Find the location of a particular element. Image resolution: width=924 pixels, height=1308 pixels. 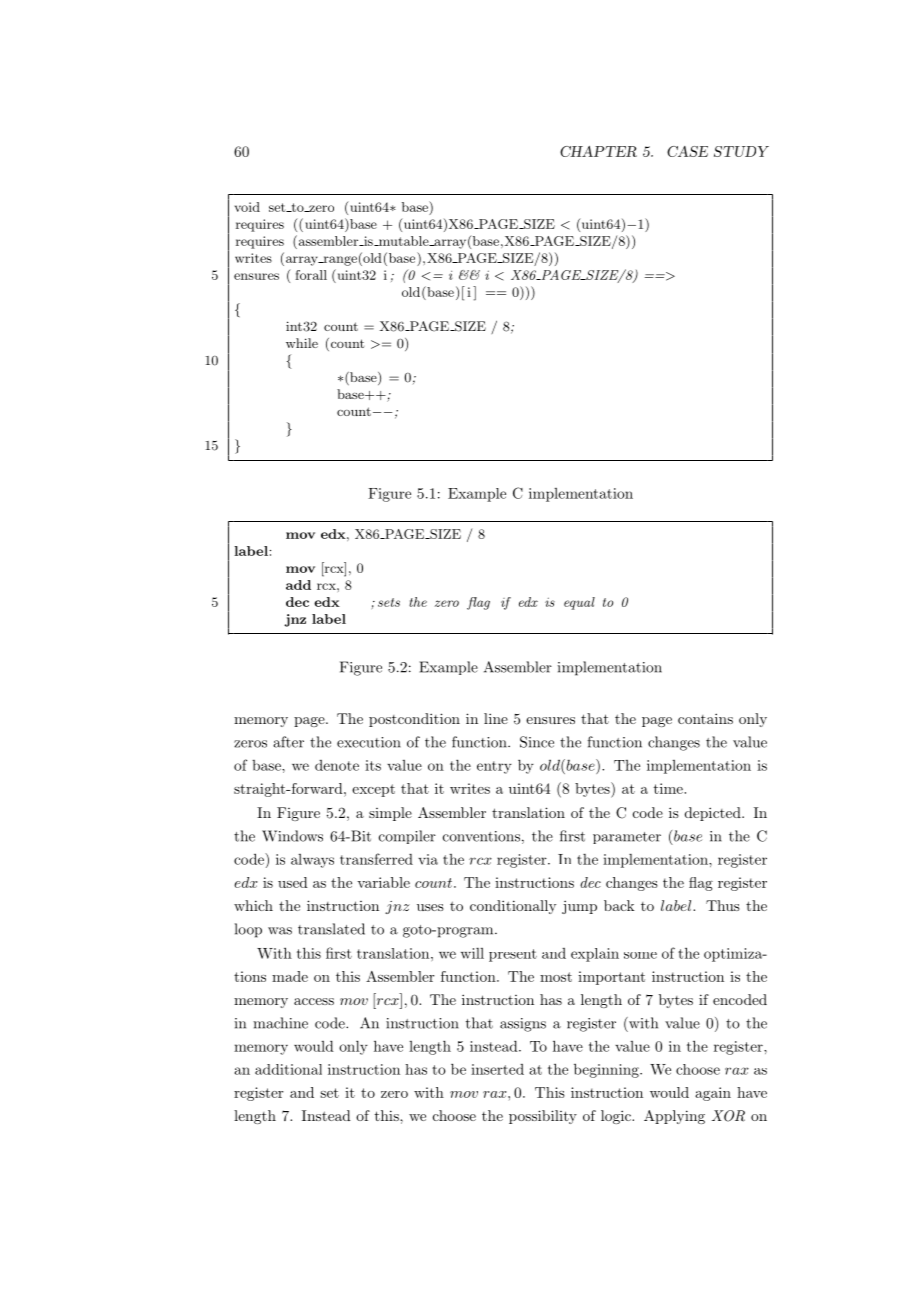

inserted is located at coordinates (497, 1069).
